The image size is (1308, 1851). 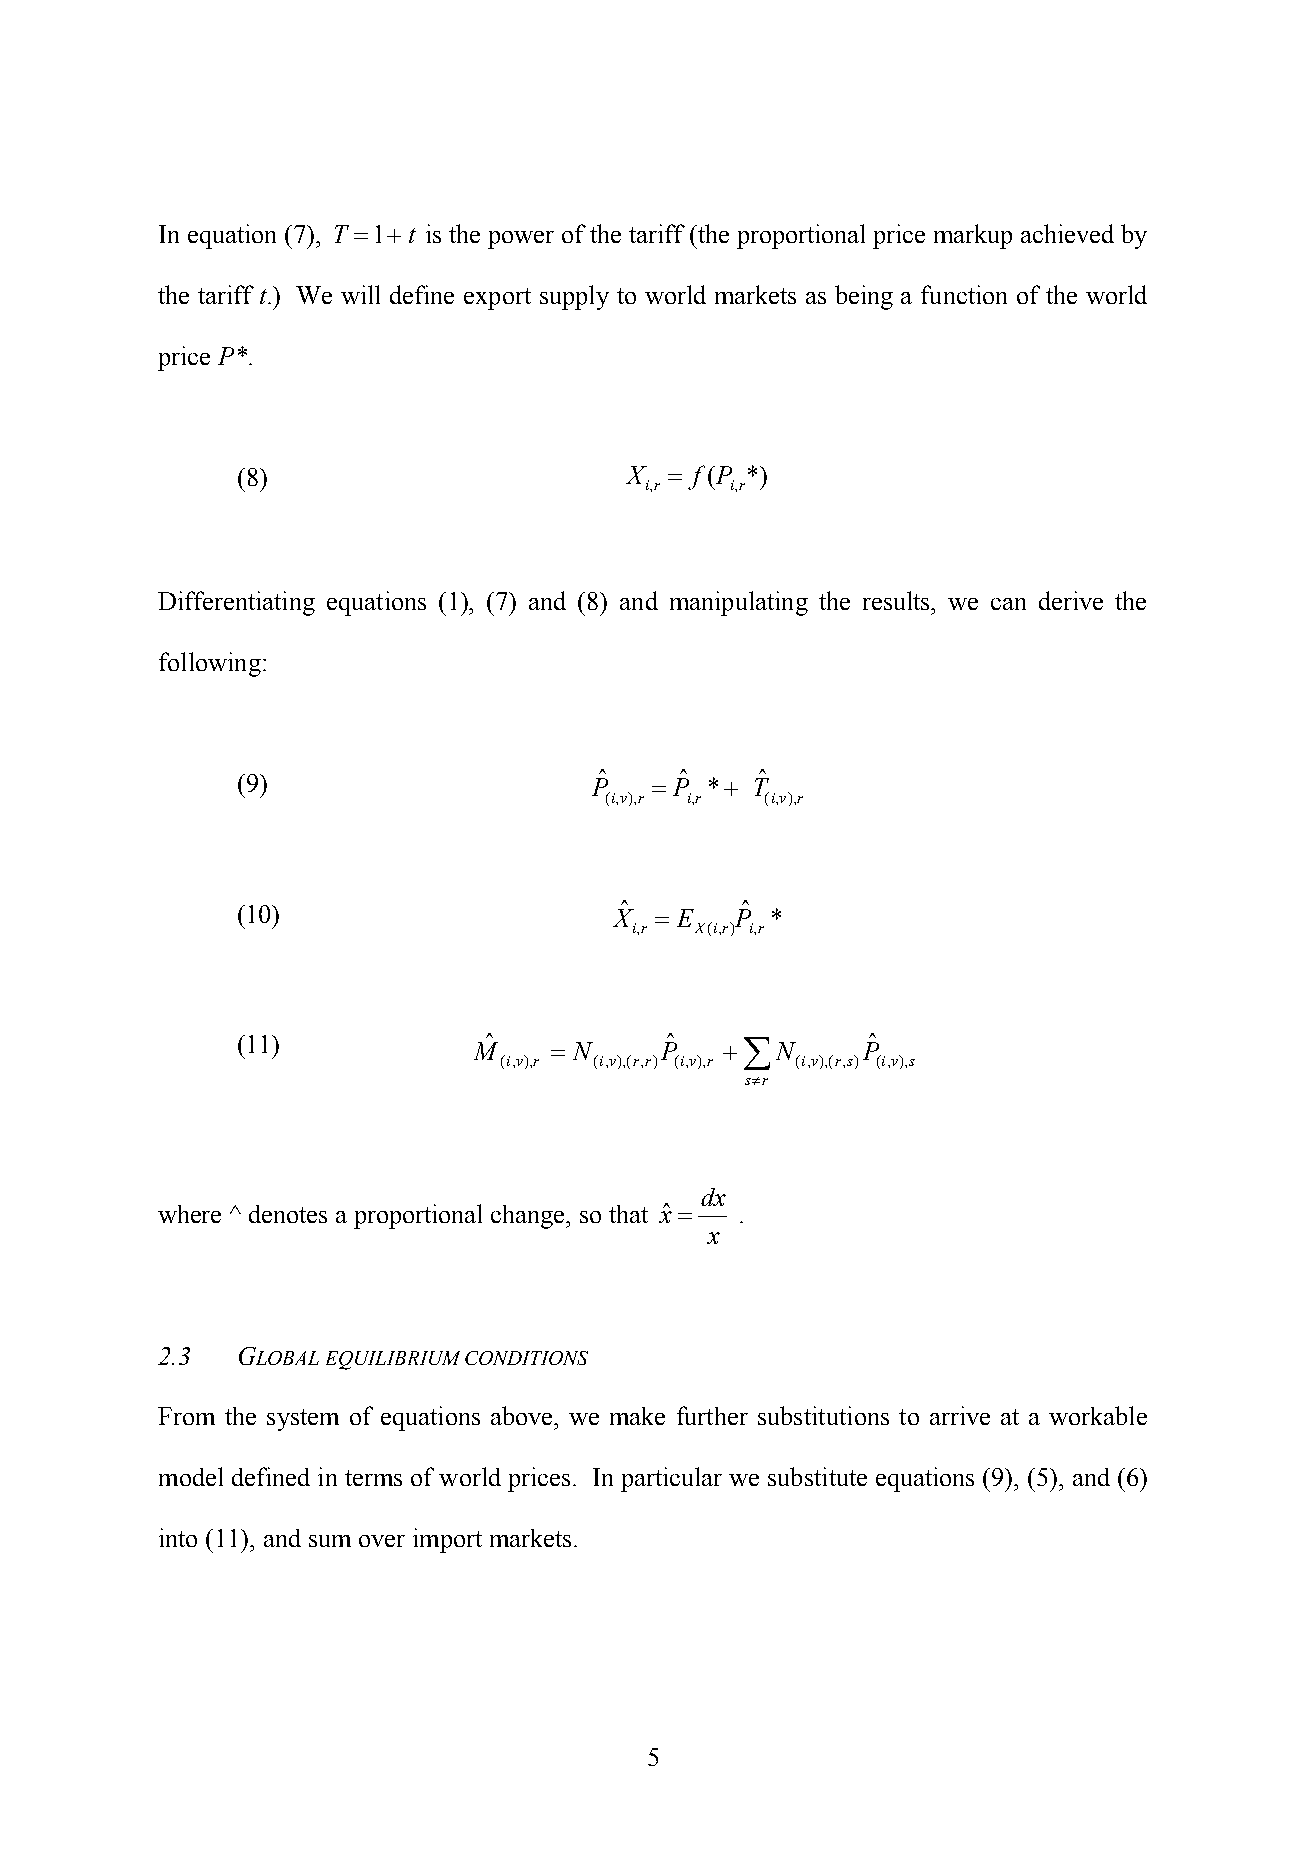 What do you see at coordinates (330, 1541) in the page?
I see `sum` at bounding box center [330, 1541].
